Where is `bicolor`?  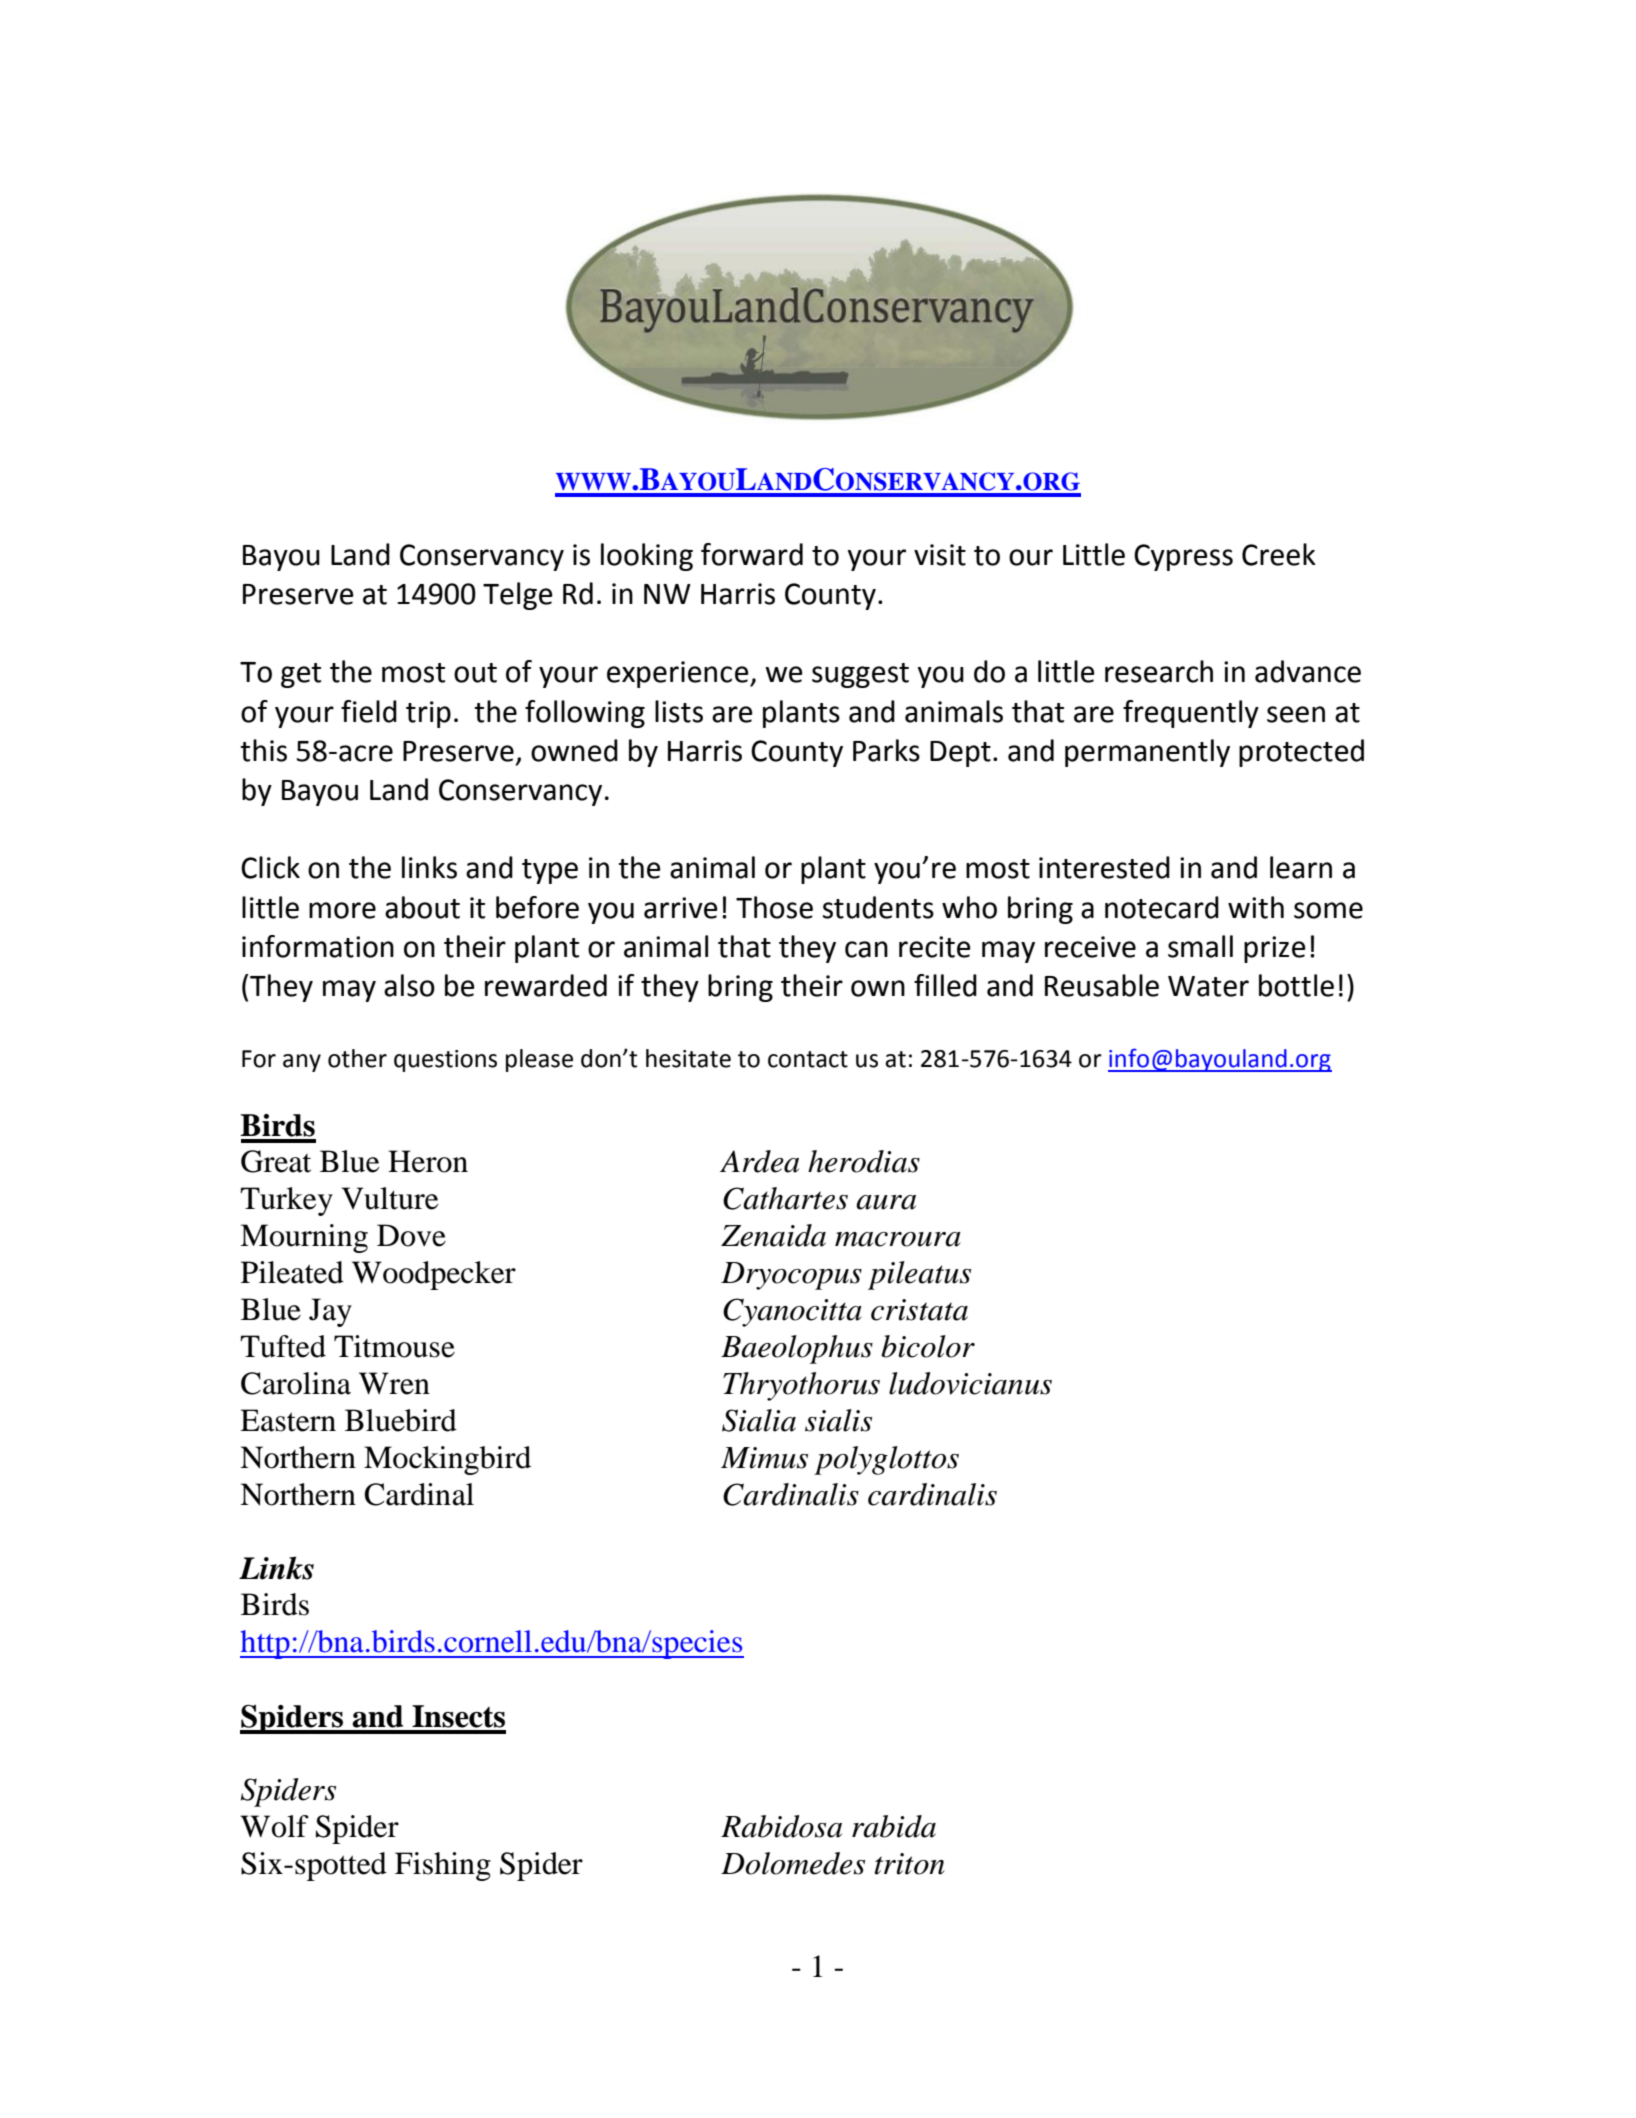 bicolor is located at coordinates (928, 1346).
